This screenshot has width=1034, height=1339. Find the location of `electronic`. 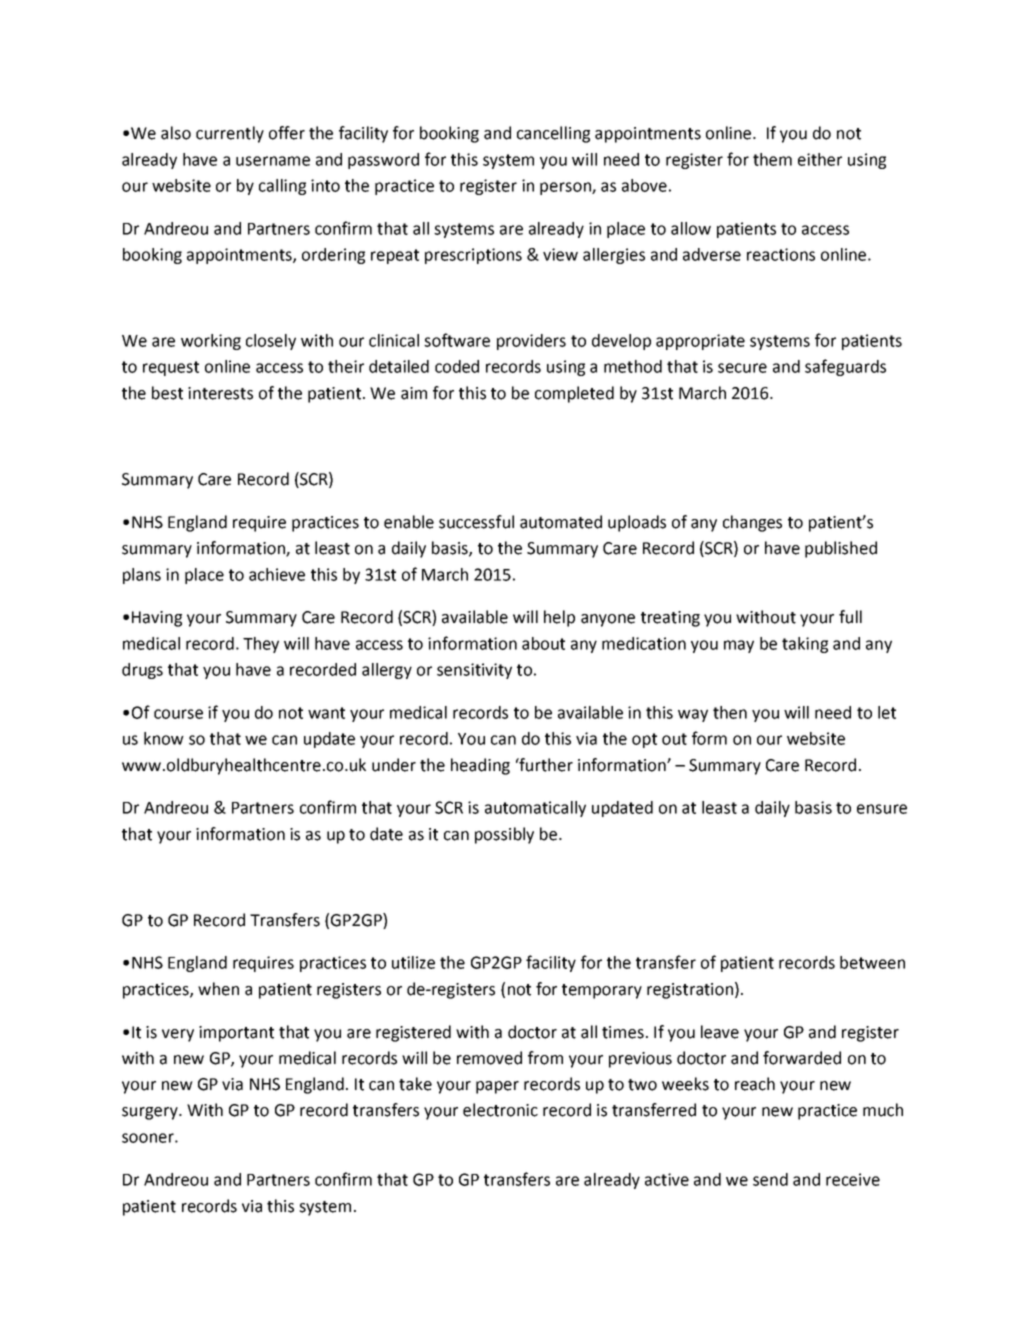

electronic is located at coordinates (500, 1110).
